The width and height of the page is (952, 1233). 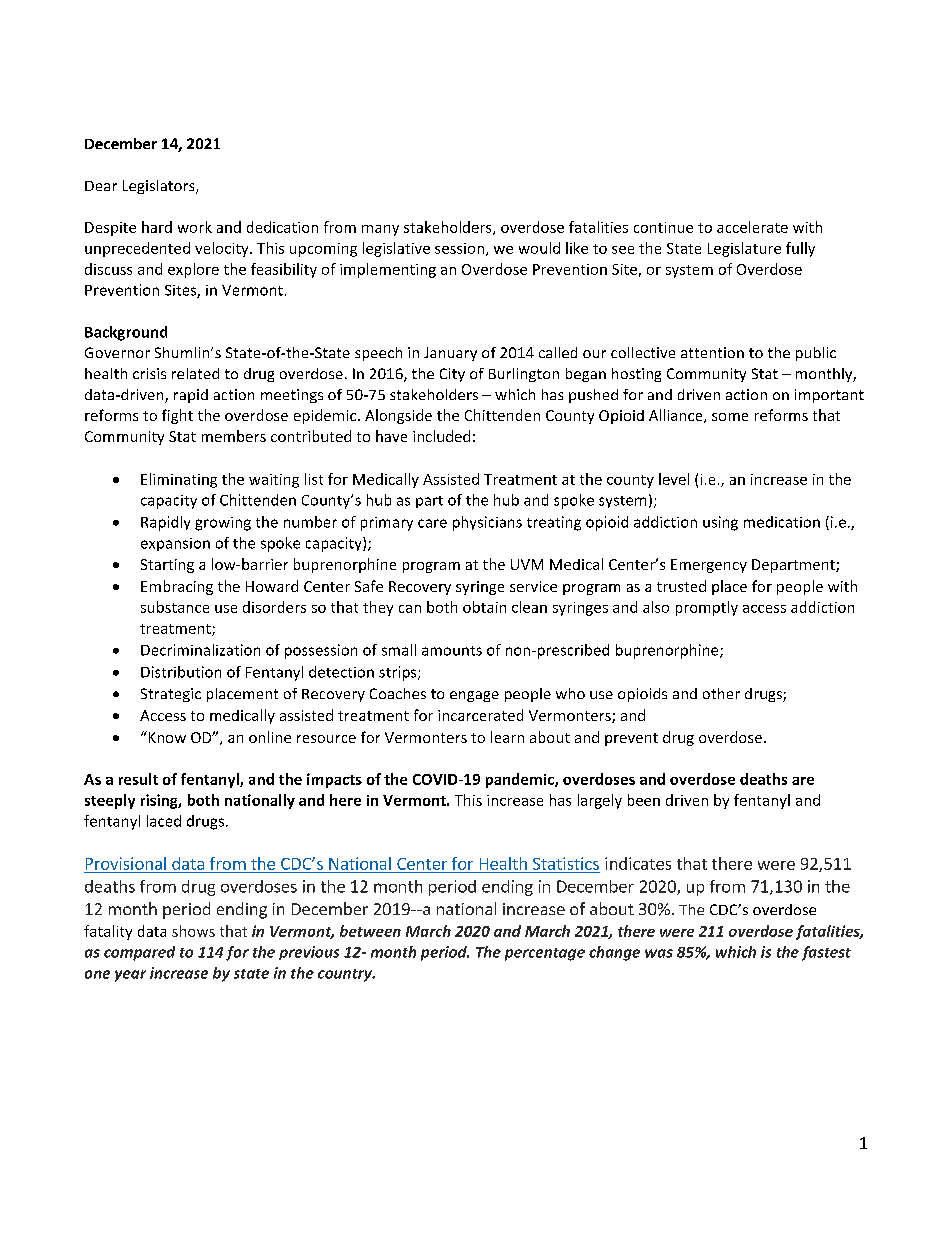 What do you see at coordinates (441, 436) in the page?
I see `included` at bounding box center [441, 436].
